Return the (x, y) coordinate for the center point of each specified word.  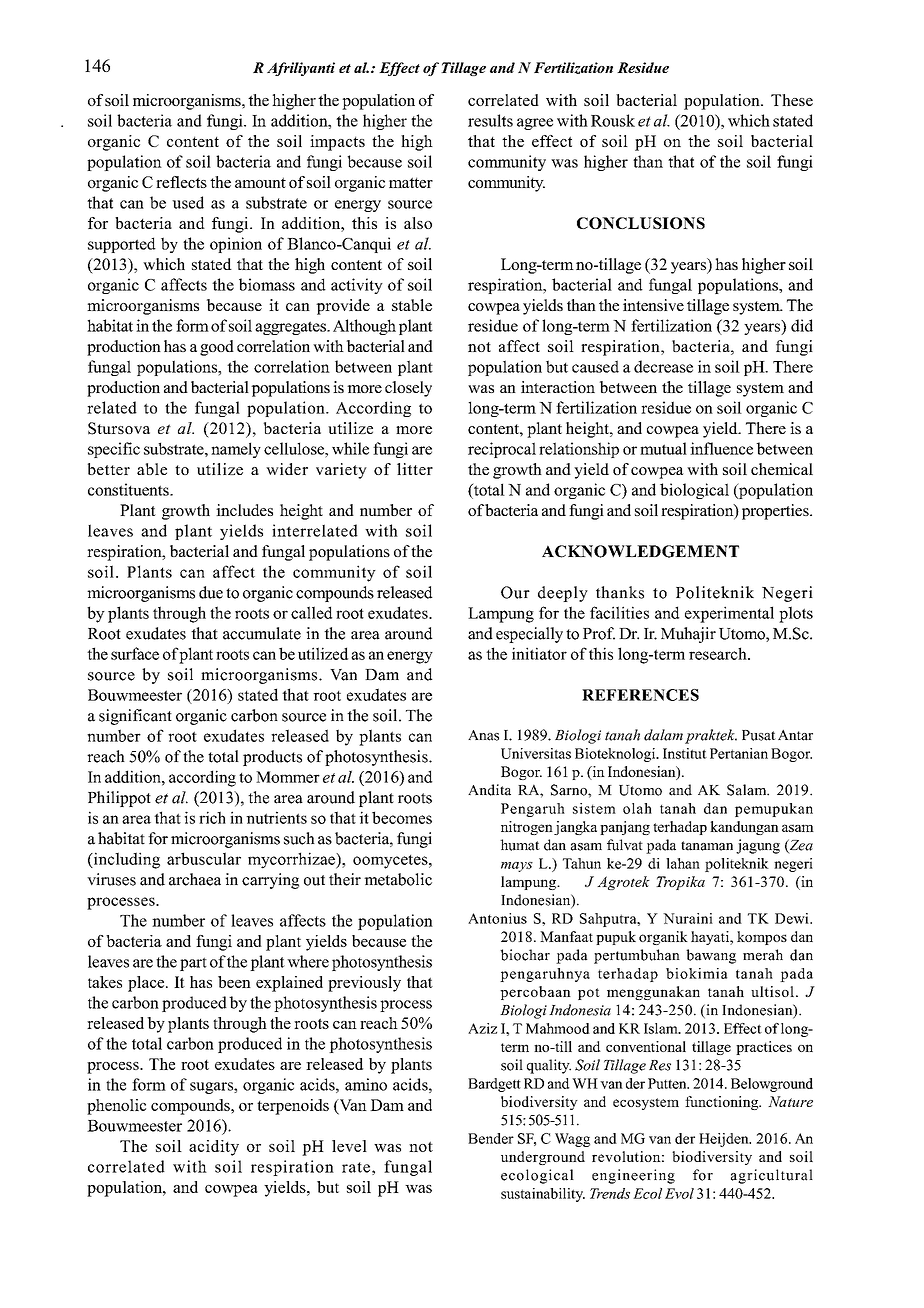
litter (415, 469)
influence (721, 448)
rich (212, 817)
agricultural (772, 1176)
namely (236, 450)
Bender (491, 1138)
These (792, 100)
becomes (402, 817)
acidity (214, 1148)
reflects (181, 182)
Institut (685, 753)
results (490, 120)
